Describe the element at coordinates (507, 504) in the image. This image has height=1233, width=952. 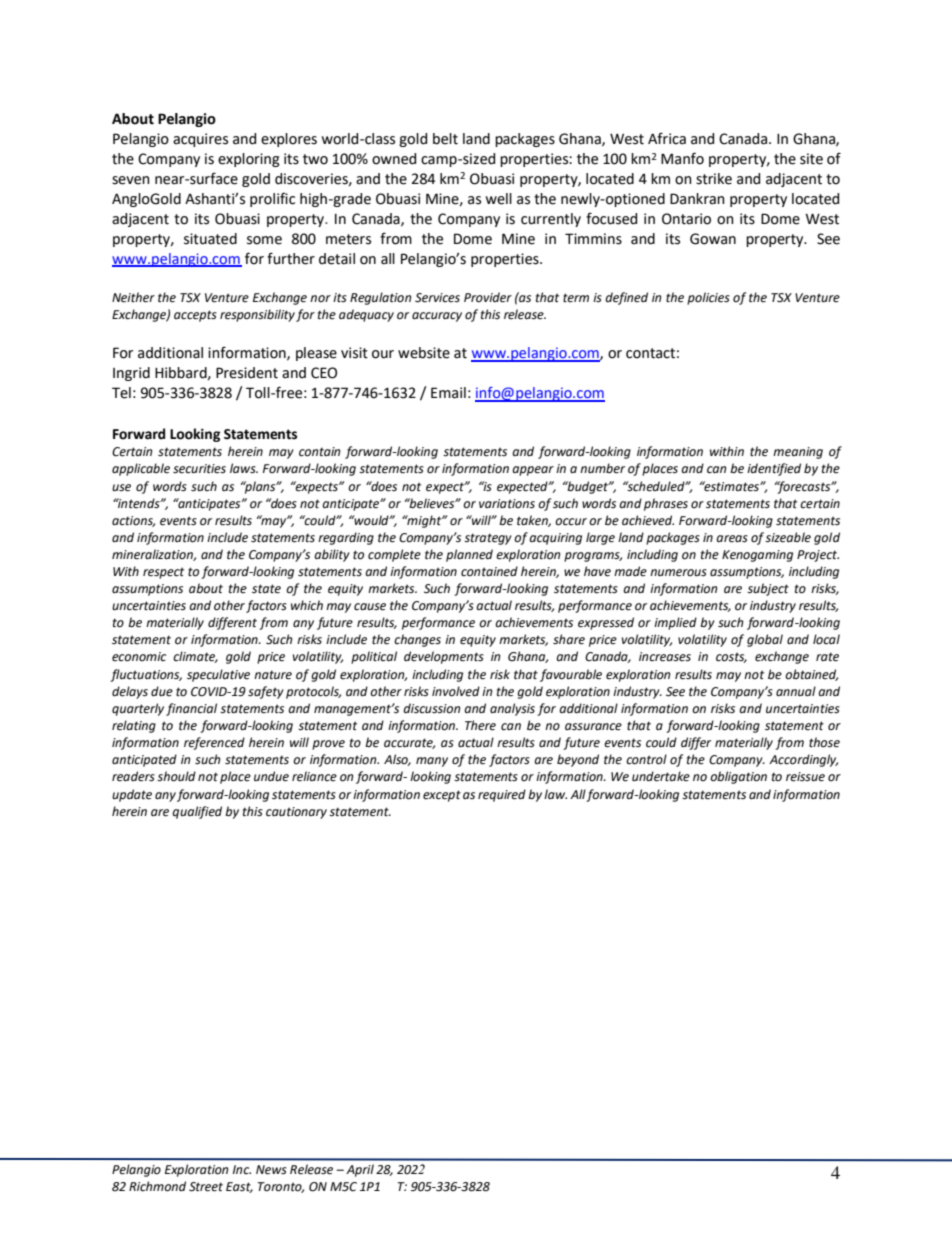
I see `variations` at that location.
